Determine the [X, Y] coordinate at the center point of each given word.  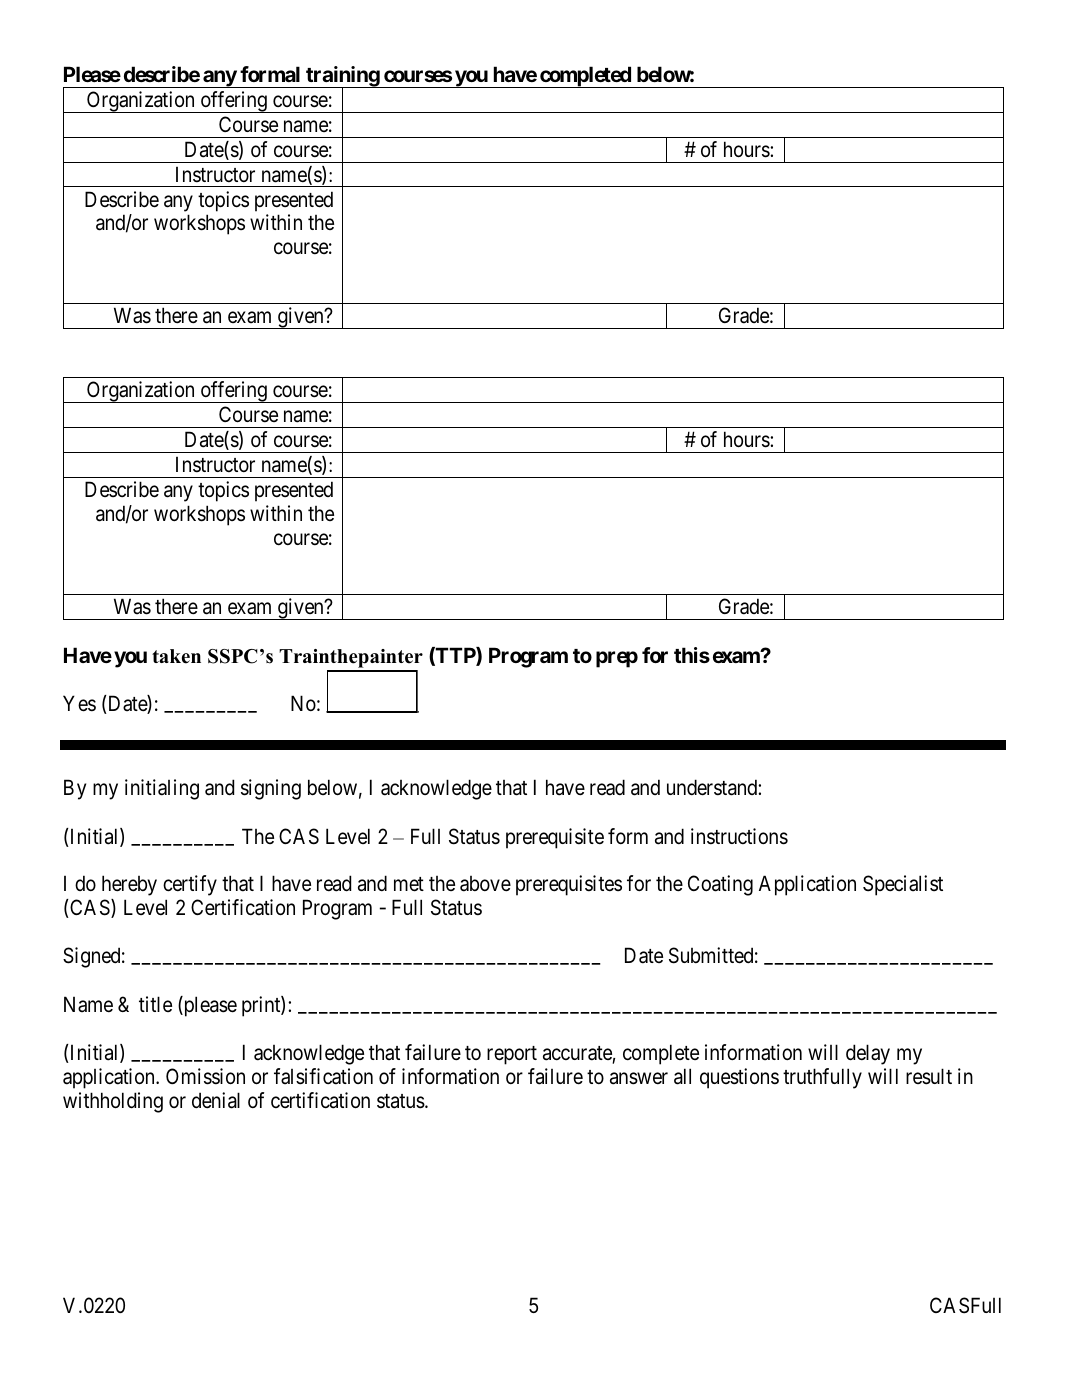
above [485, 884]
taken [176, 656]
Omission [205, 1076]
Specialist [903, 885]
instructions [739, 836]
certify [190, 885]
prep [617, 659]
